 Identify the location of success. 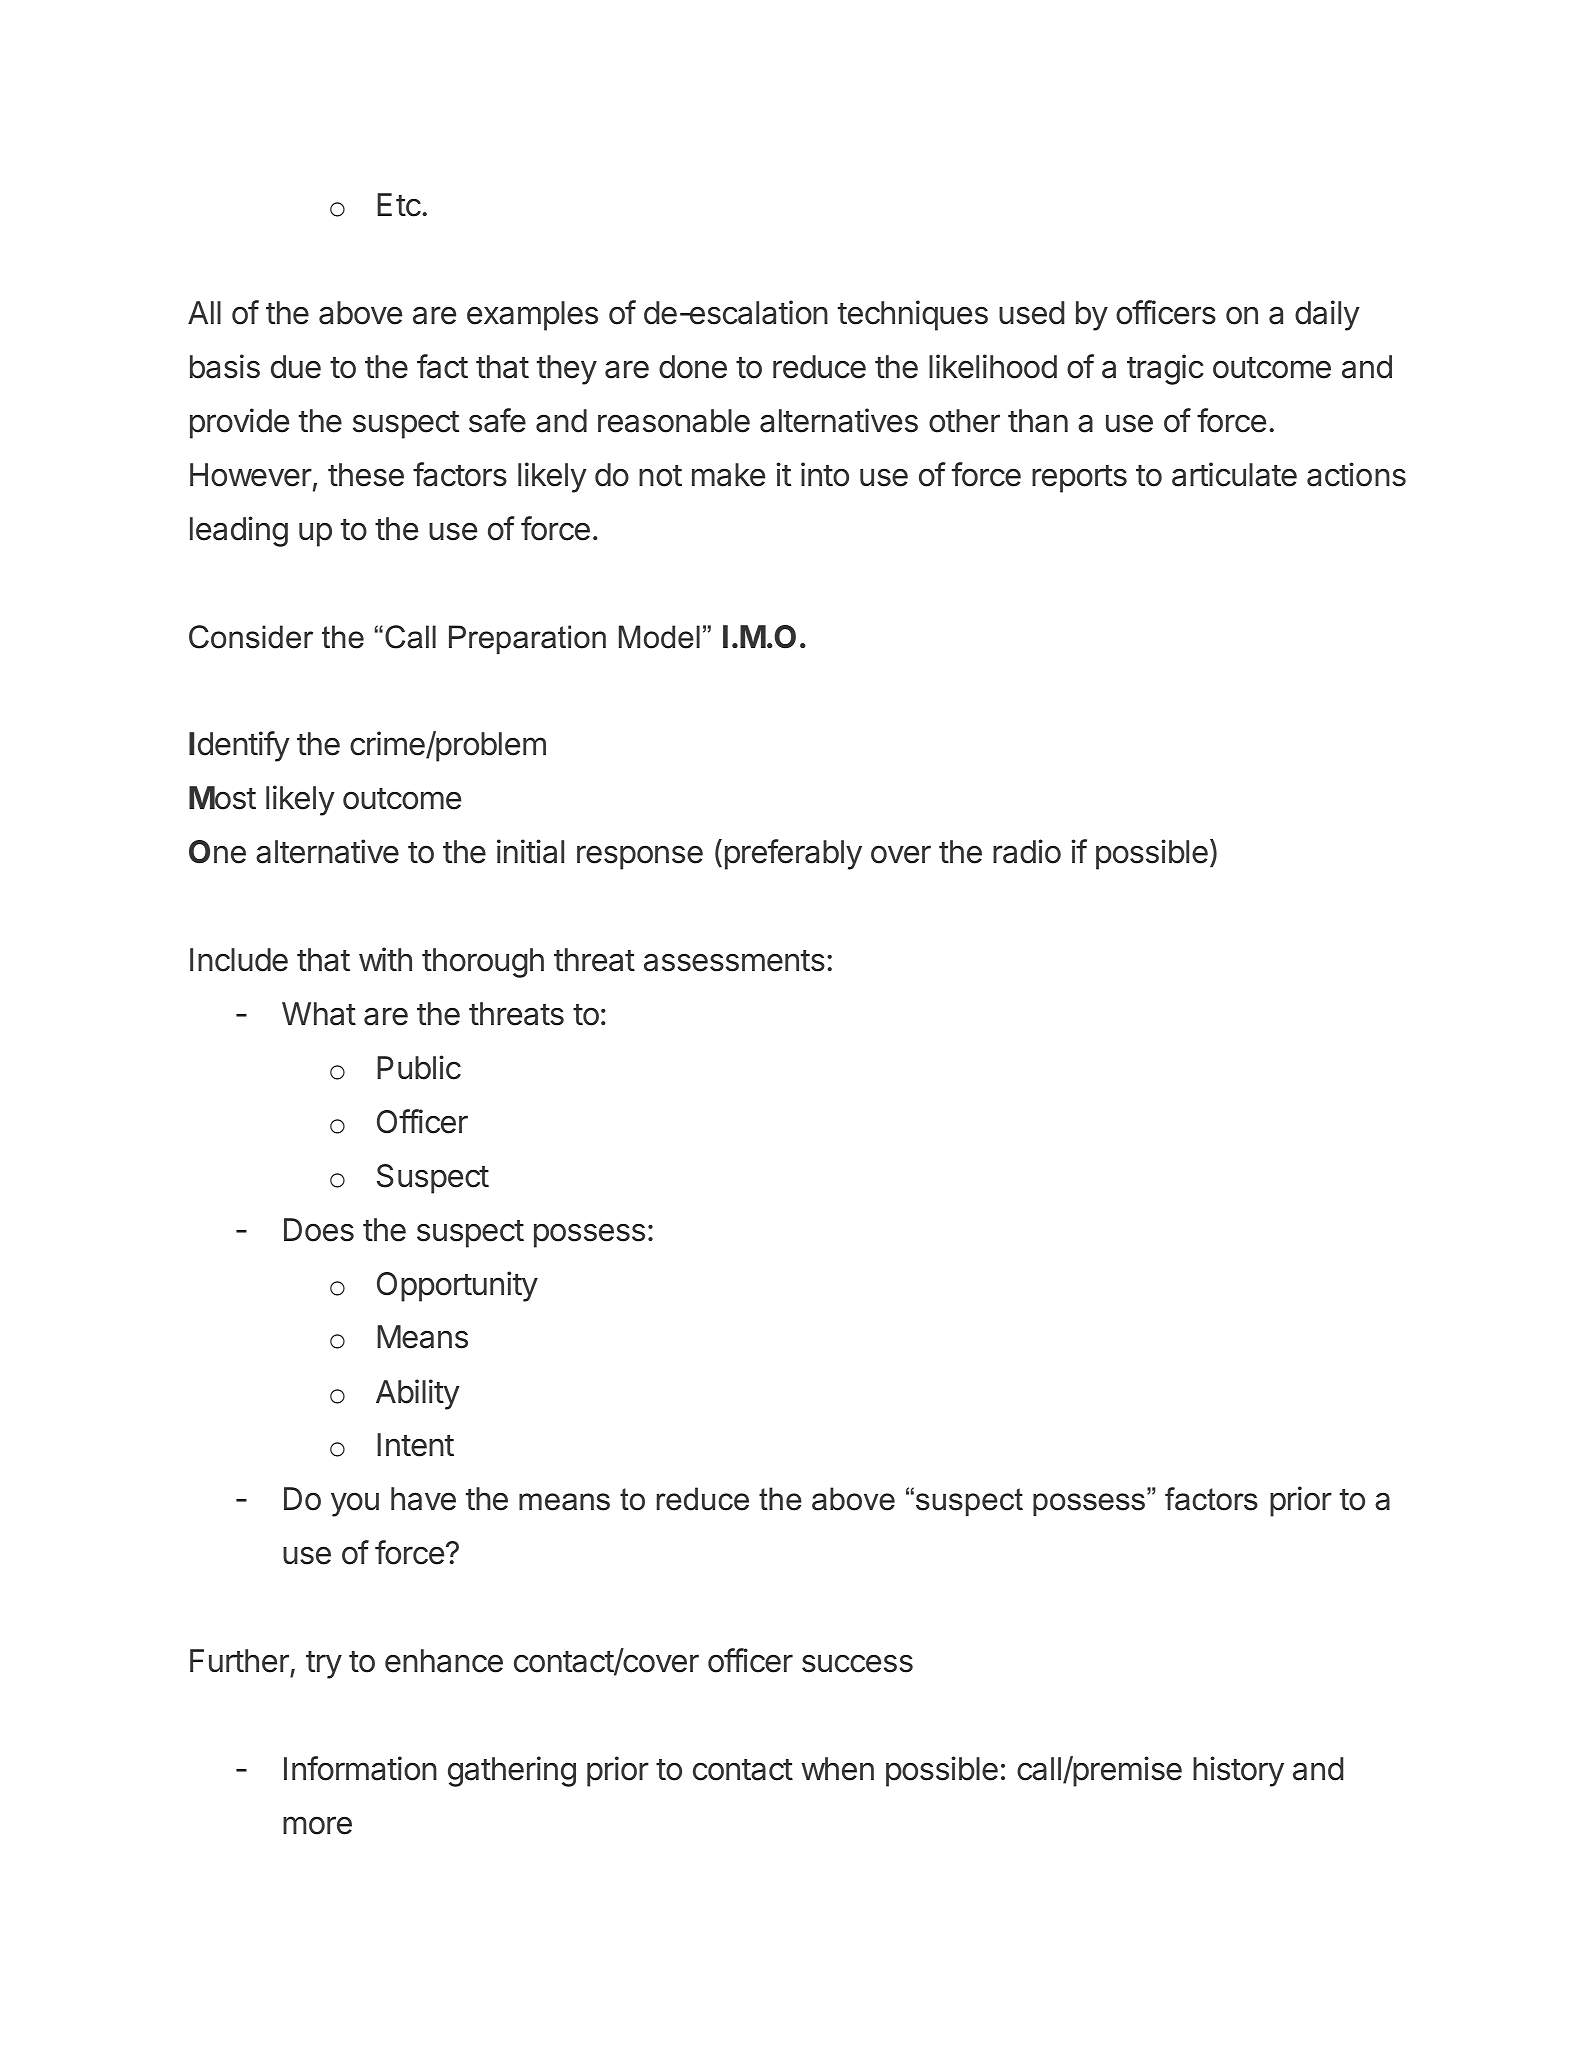
(857, 1663).
